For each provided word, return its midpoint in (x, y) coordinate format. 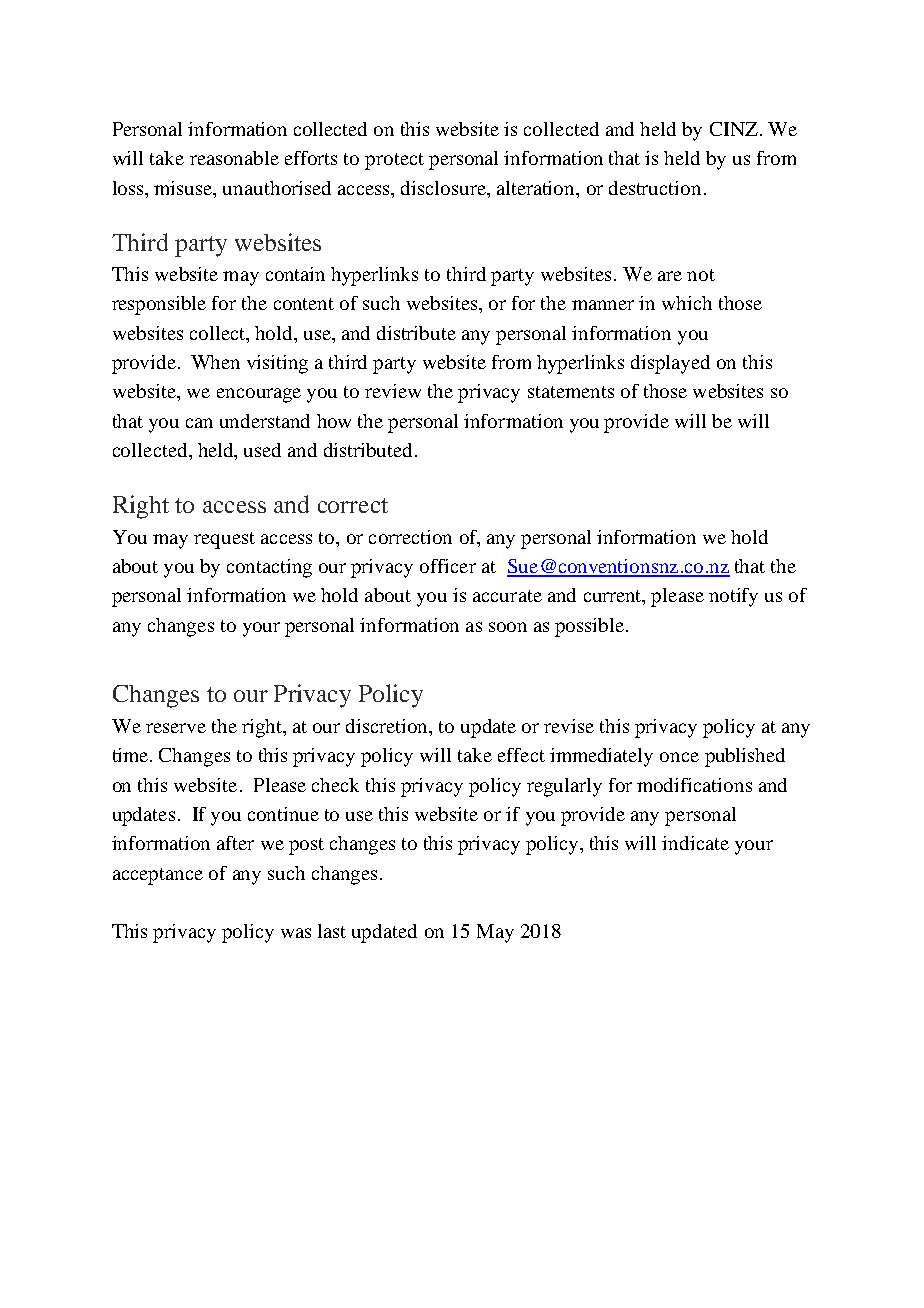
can (199, 423)
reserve (176, 728)
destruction (655, 188)
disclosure (444, 188)
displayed (670, 364)
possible (589, 627)
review (393, 391)
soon (508, 627)
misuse (184, 188)
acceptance (158, 876)
